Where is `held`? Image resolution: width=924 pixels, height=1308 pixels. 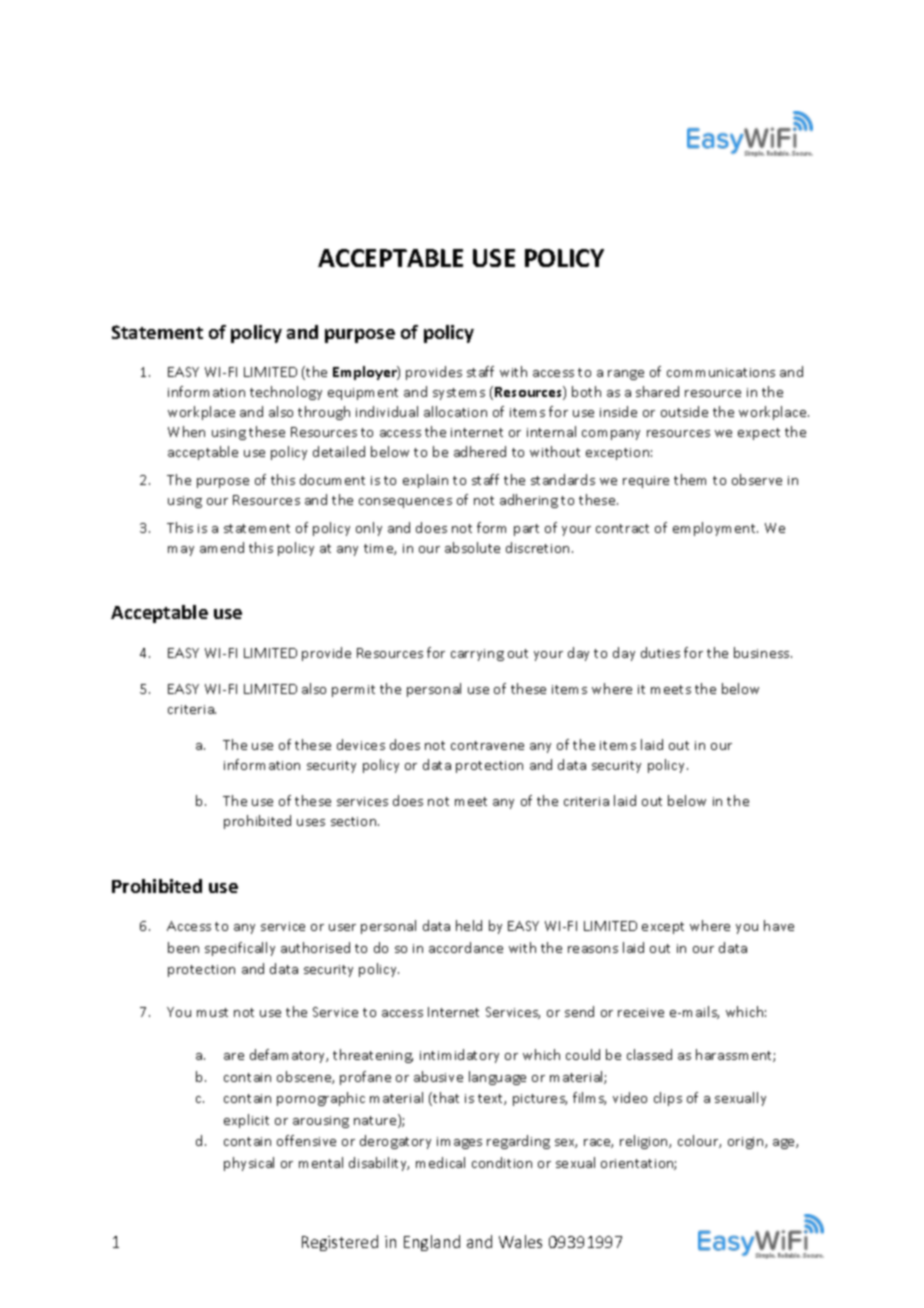 held is located at coordinates (469, 925).
